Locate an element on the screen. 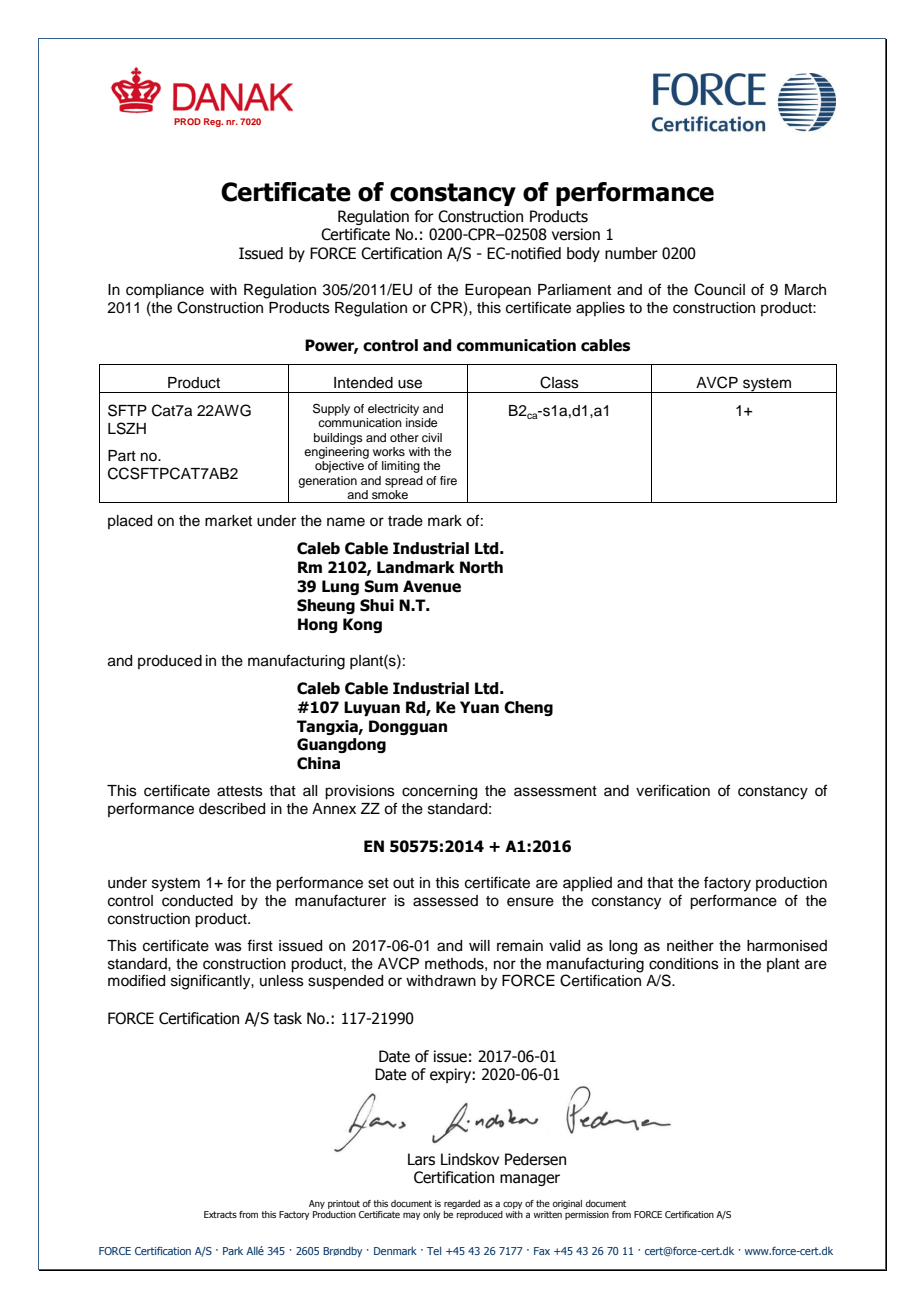 The image size is (924, 1308). conducted is located at coordinates (197, 901).
